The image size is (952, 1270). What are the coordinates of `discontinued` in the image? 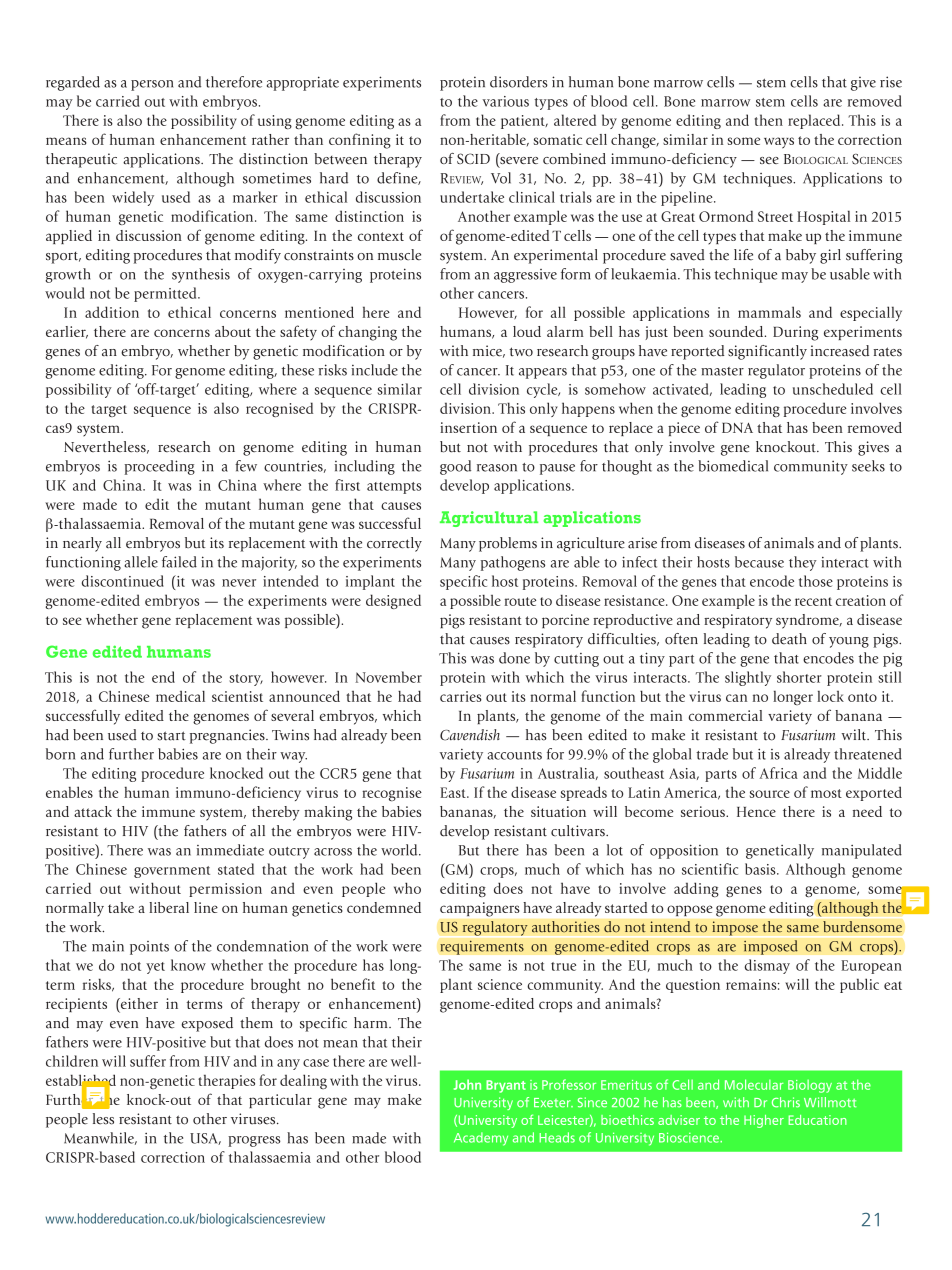 It's located at (123, 581).
